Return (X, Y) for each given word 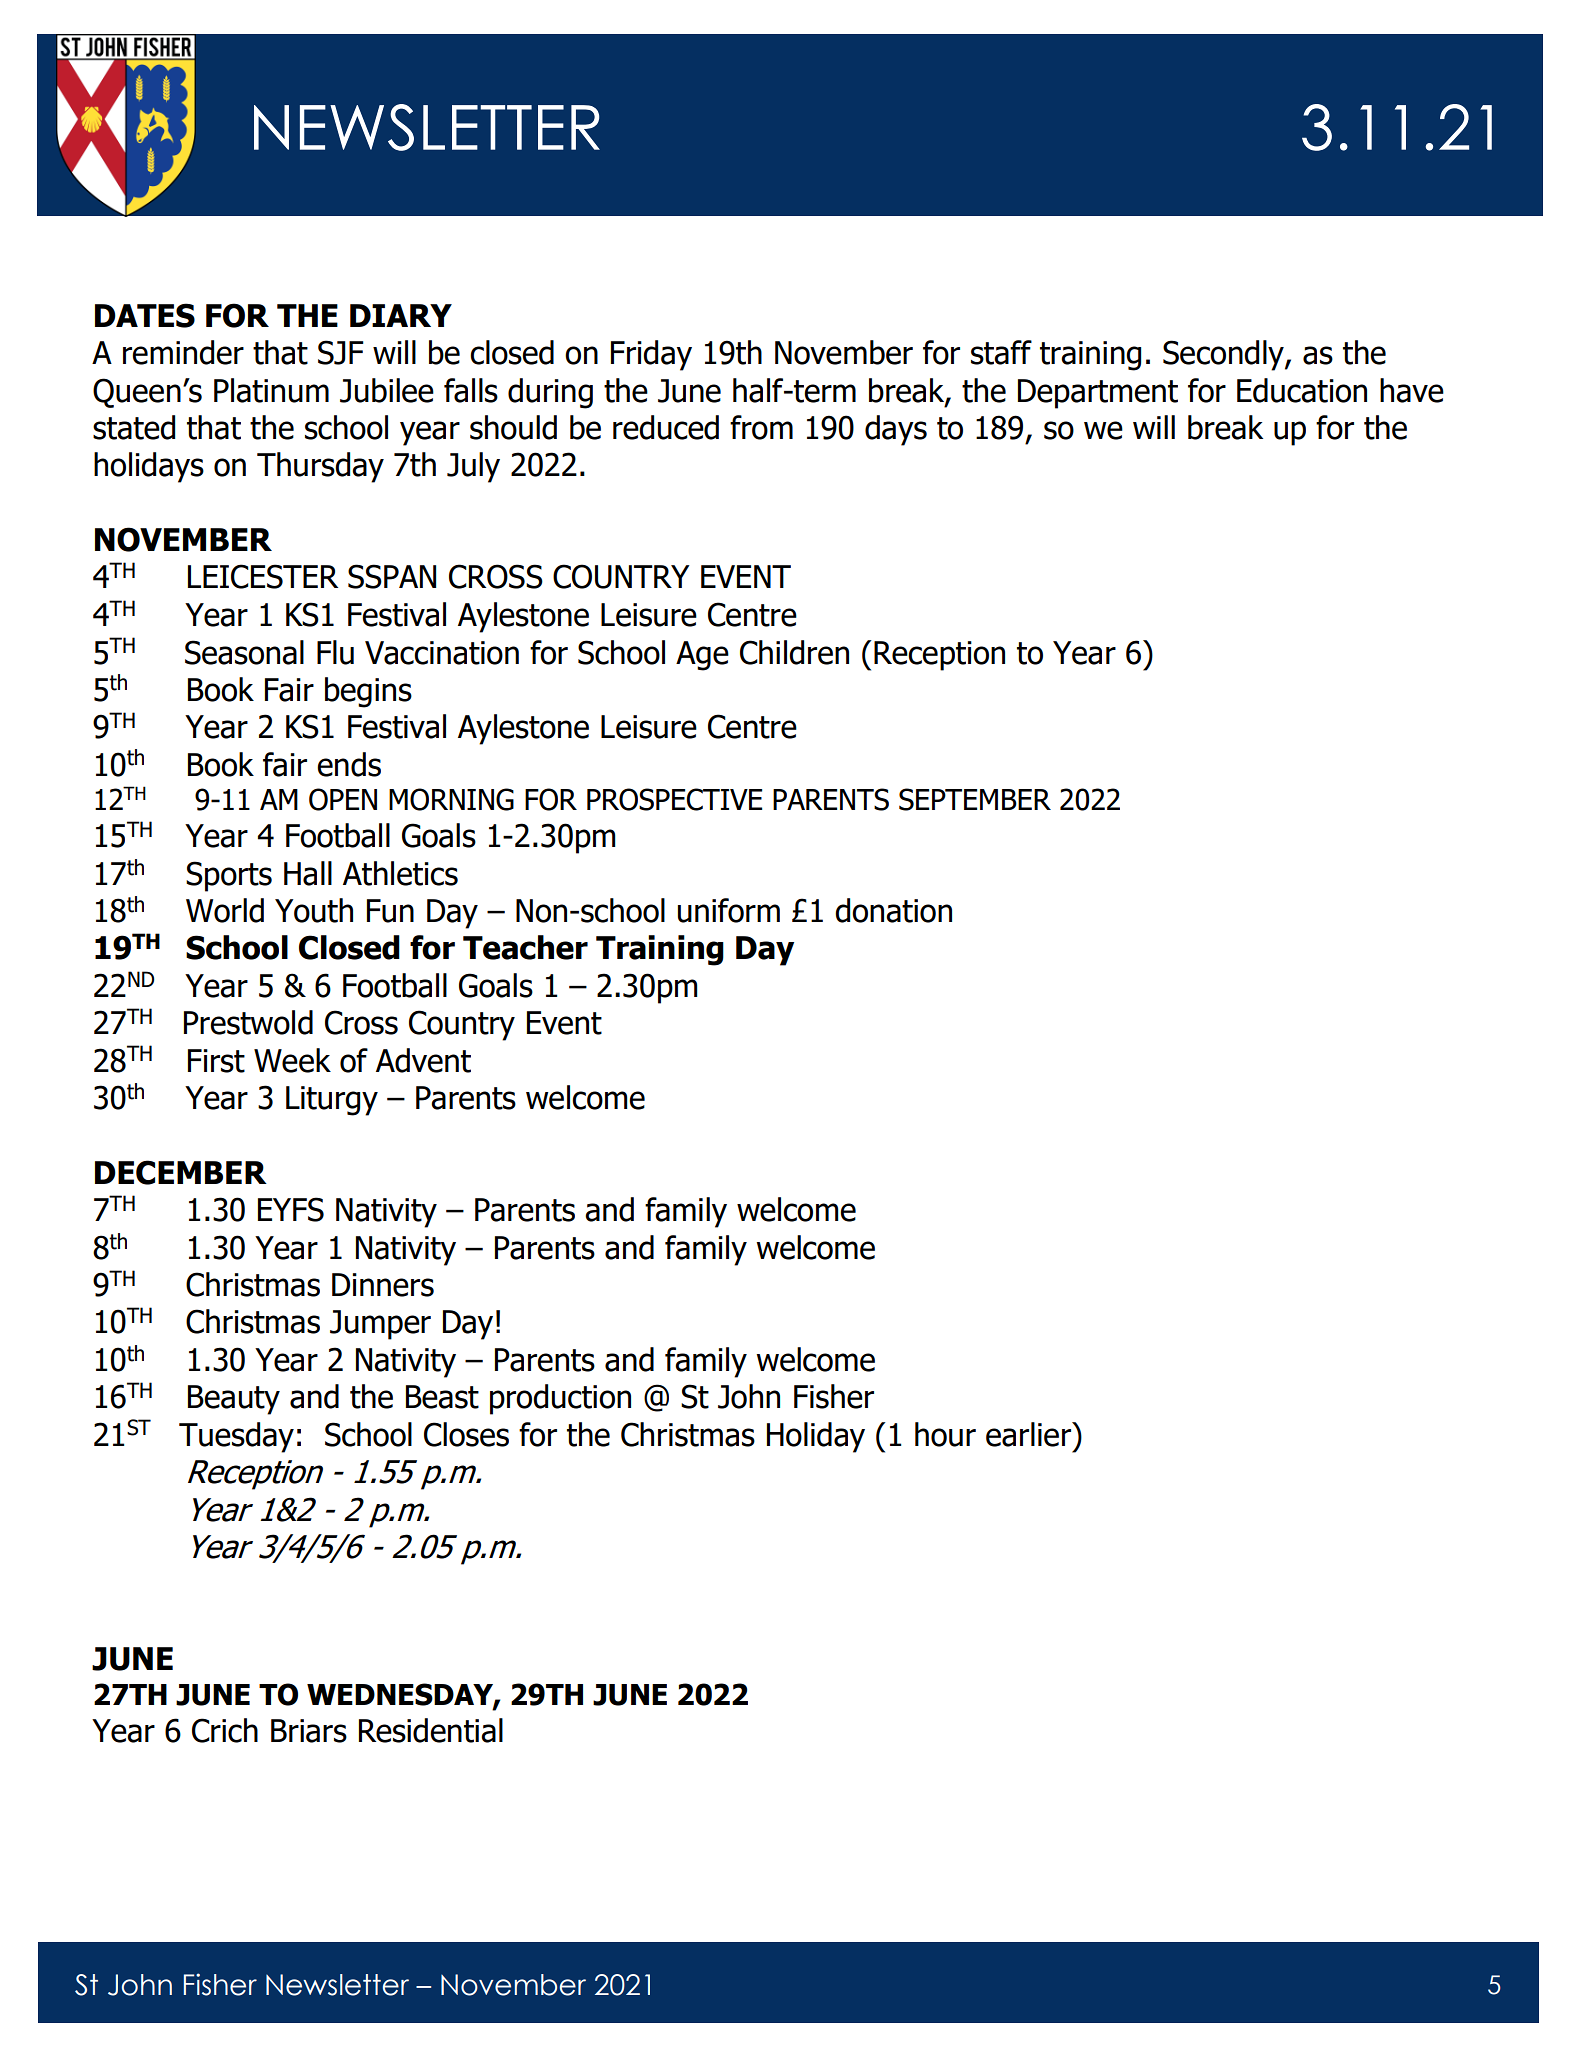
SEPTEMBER (975, 799)
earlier (1030, 1434)
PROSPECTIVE (674, 799)
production (560, 1399)
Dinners (383, 1285)
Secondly (1224, 355)
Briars (309, 1731)
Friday (651, 355)
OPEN (343, 799)
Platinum (271, 390)
